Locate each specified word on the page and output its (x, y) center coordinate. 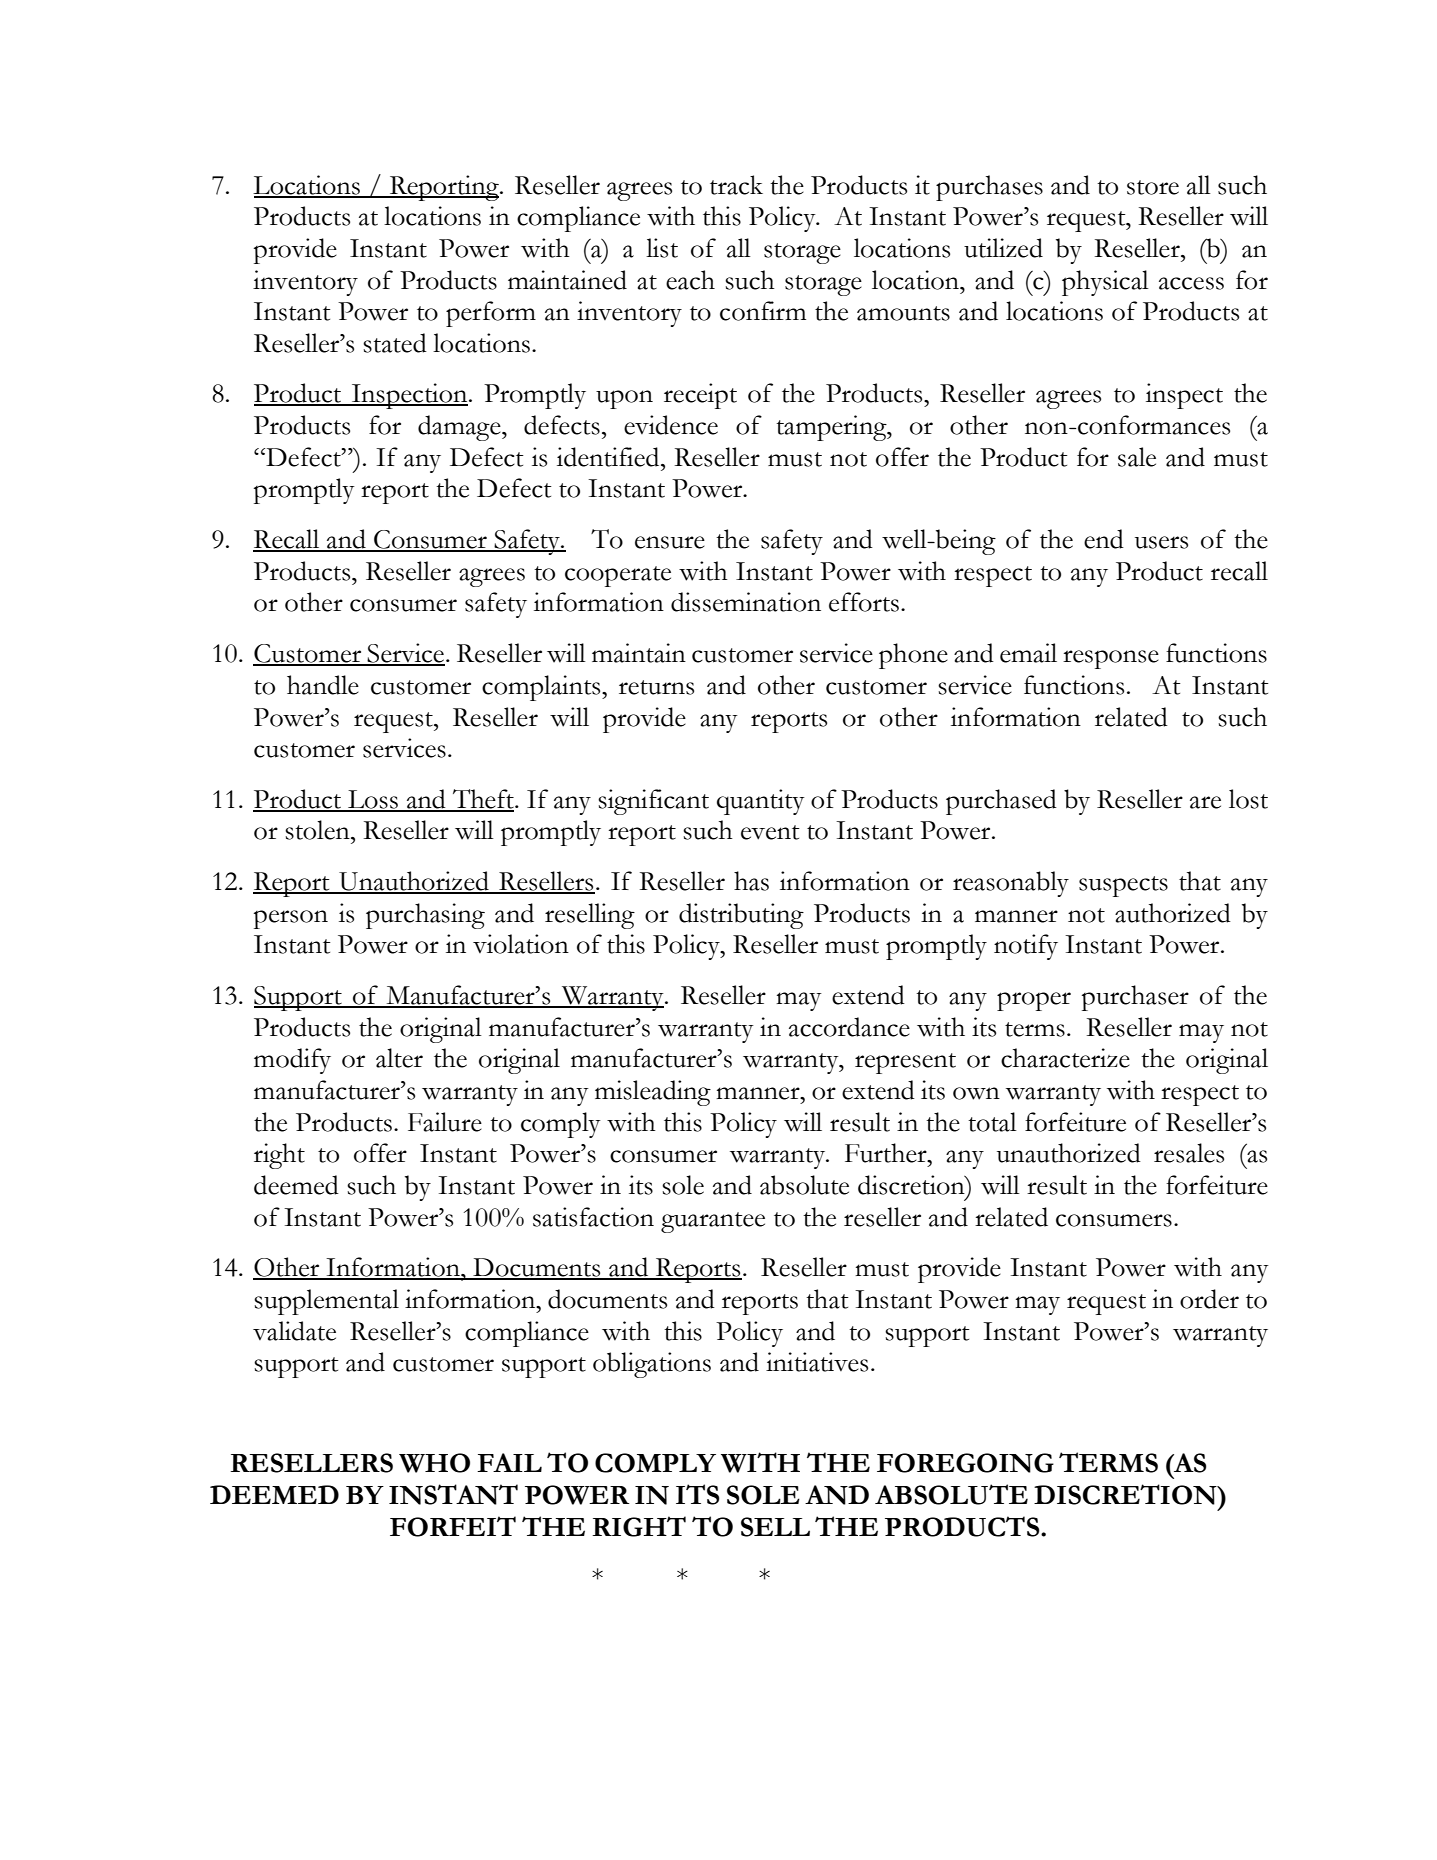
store (1153, 187)
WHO (434, 1463)
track (736, 185)
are (1205, 802)
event (770, 832)
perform (491, 314)
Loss (373, 800)
